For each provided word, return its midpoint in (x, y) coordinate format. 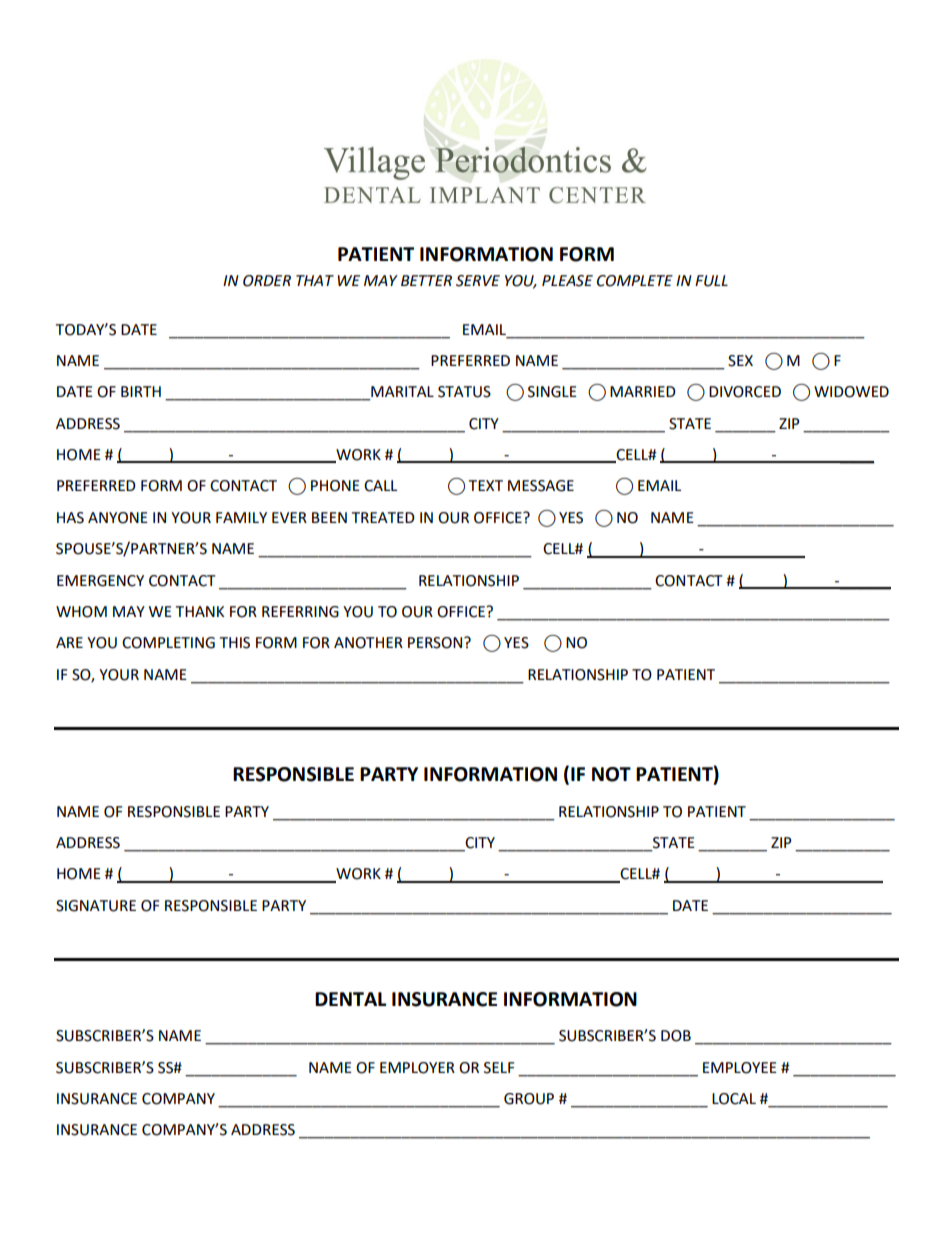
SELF (499, 1068)
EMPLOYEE (740, 1068)
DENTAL (350, 999)
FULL (711, 281)
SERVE (478, 281)
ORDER (267, 281)
